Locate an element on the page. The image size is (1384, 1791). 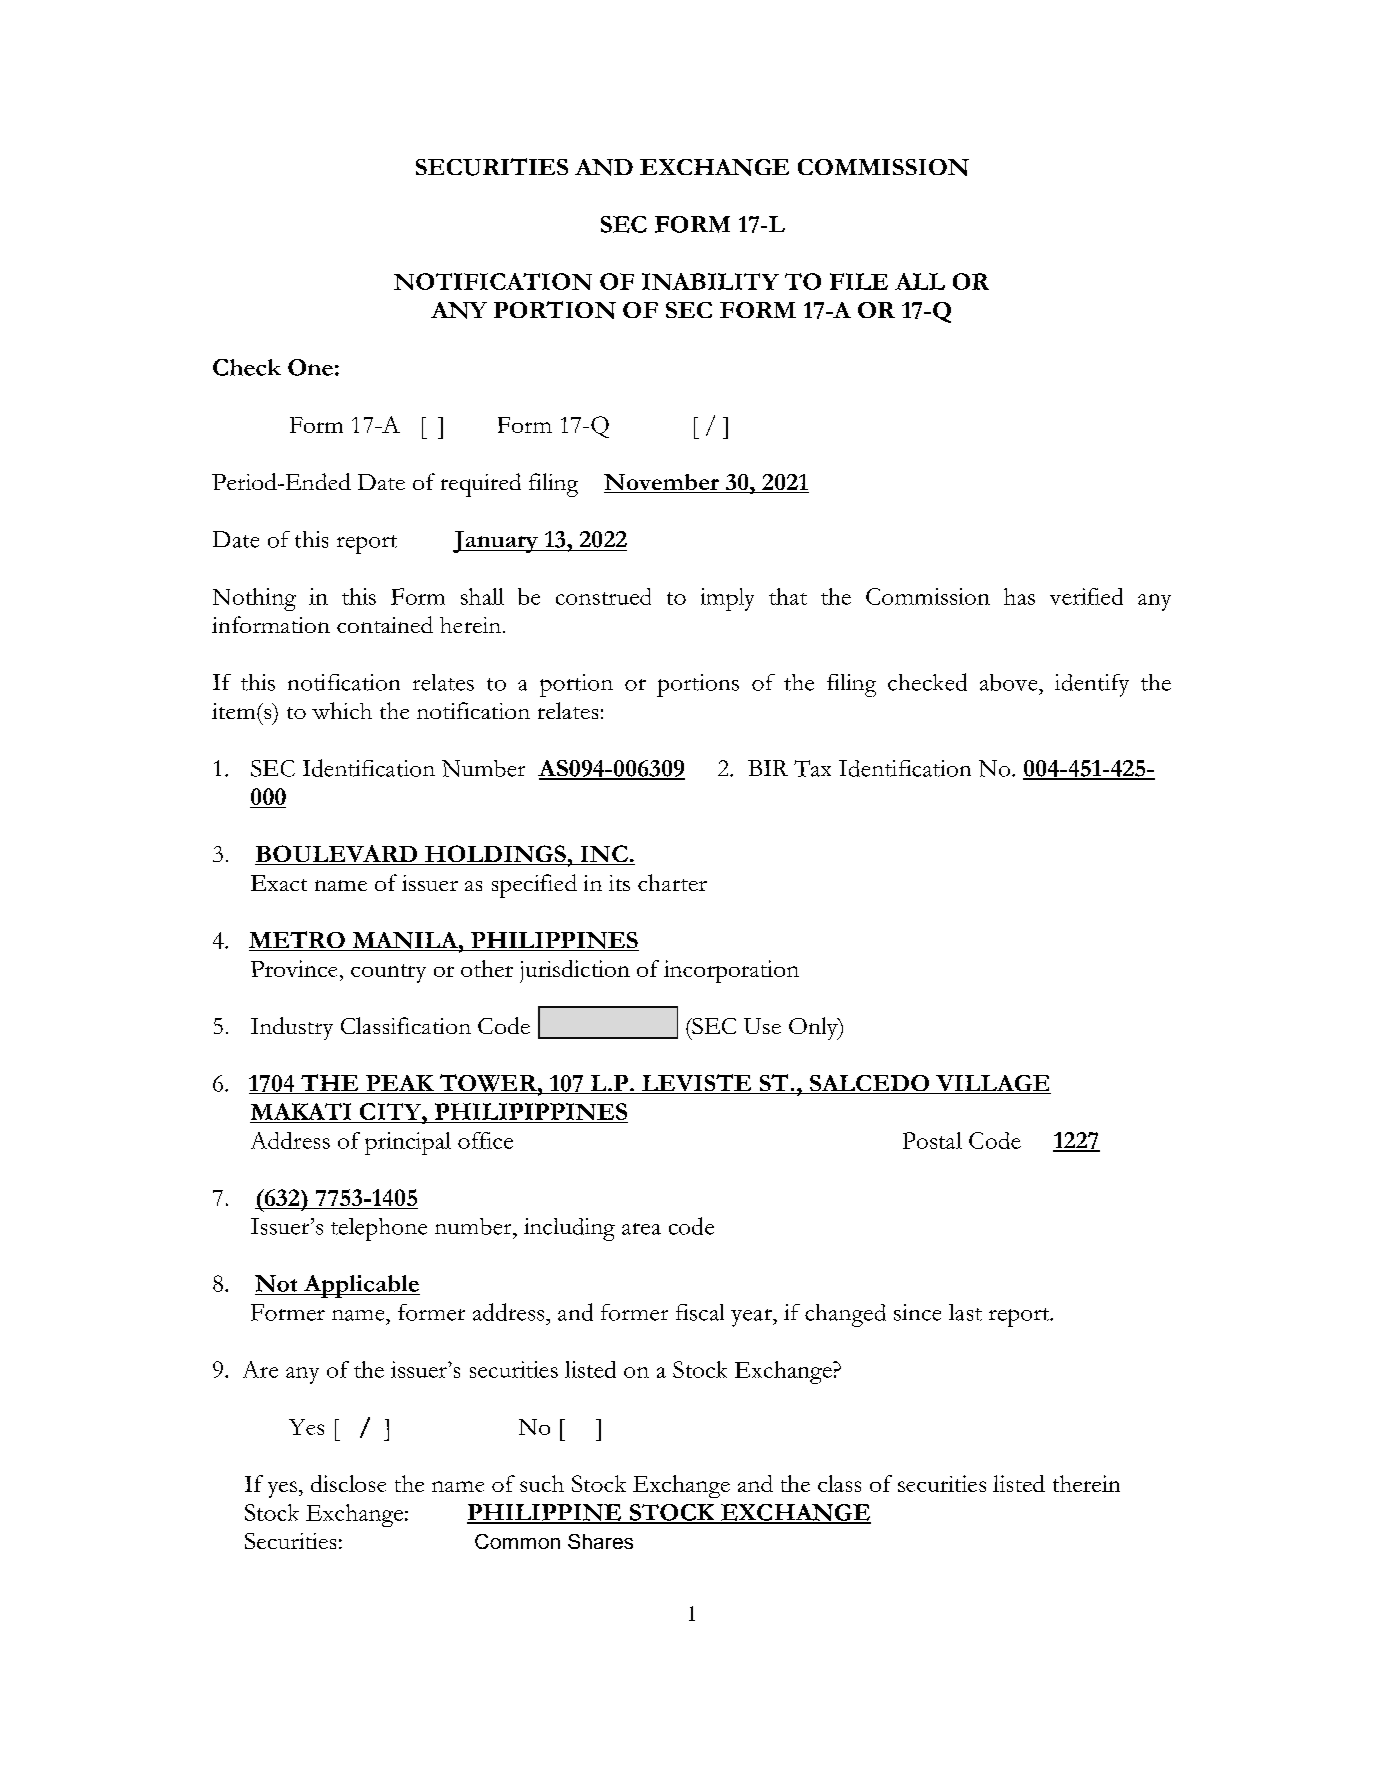
INABILITY is located at coordinates (710, 281).
